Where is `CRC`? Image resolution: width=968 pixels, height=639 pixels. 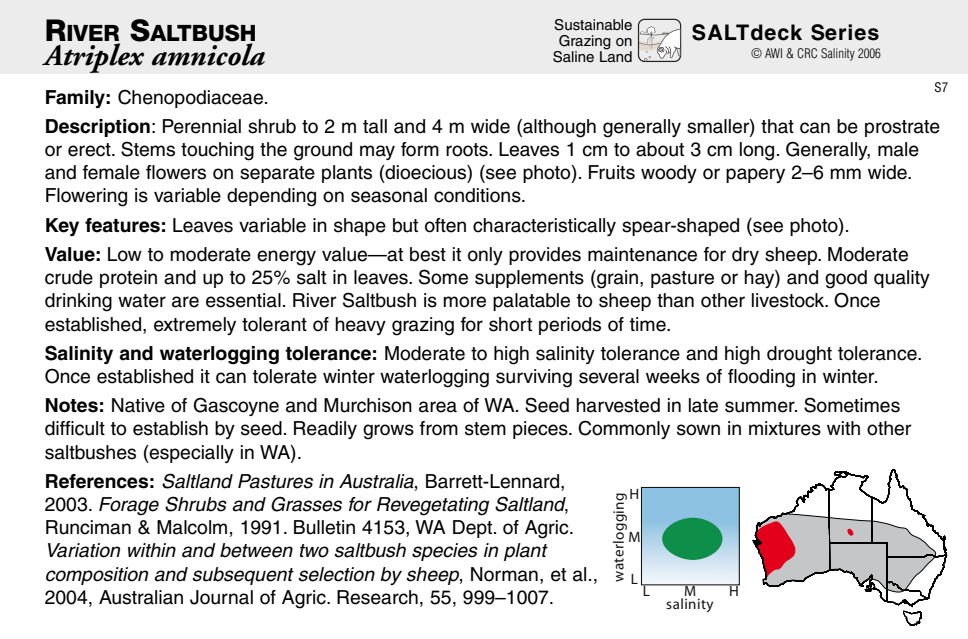 CRC is located at coordinates (807, 53).
